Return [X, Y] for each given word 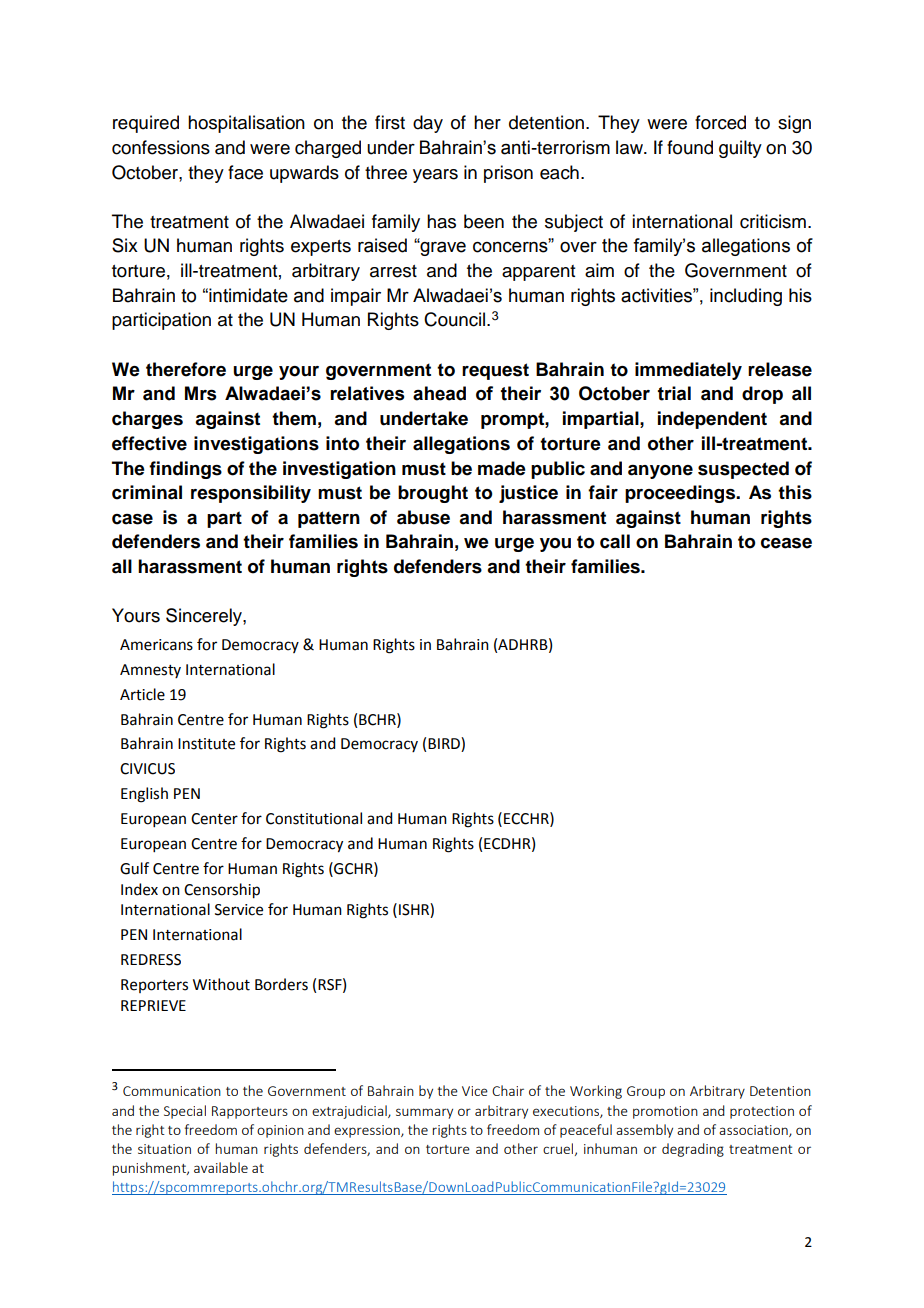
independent [712, 420]
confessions [161, 147]
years [435, 176]
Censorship [222, 891]
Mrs [200, 393]
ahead [439, 393]
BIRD [445, 744]
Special [185, 1112]
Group [646, 1092]
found [690, 147]
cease [786, 543]
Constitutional [314, 818]
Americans [156, 645]
